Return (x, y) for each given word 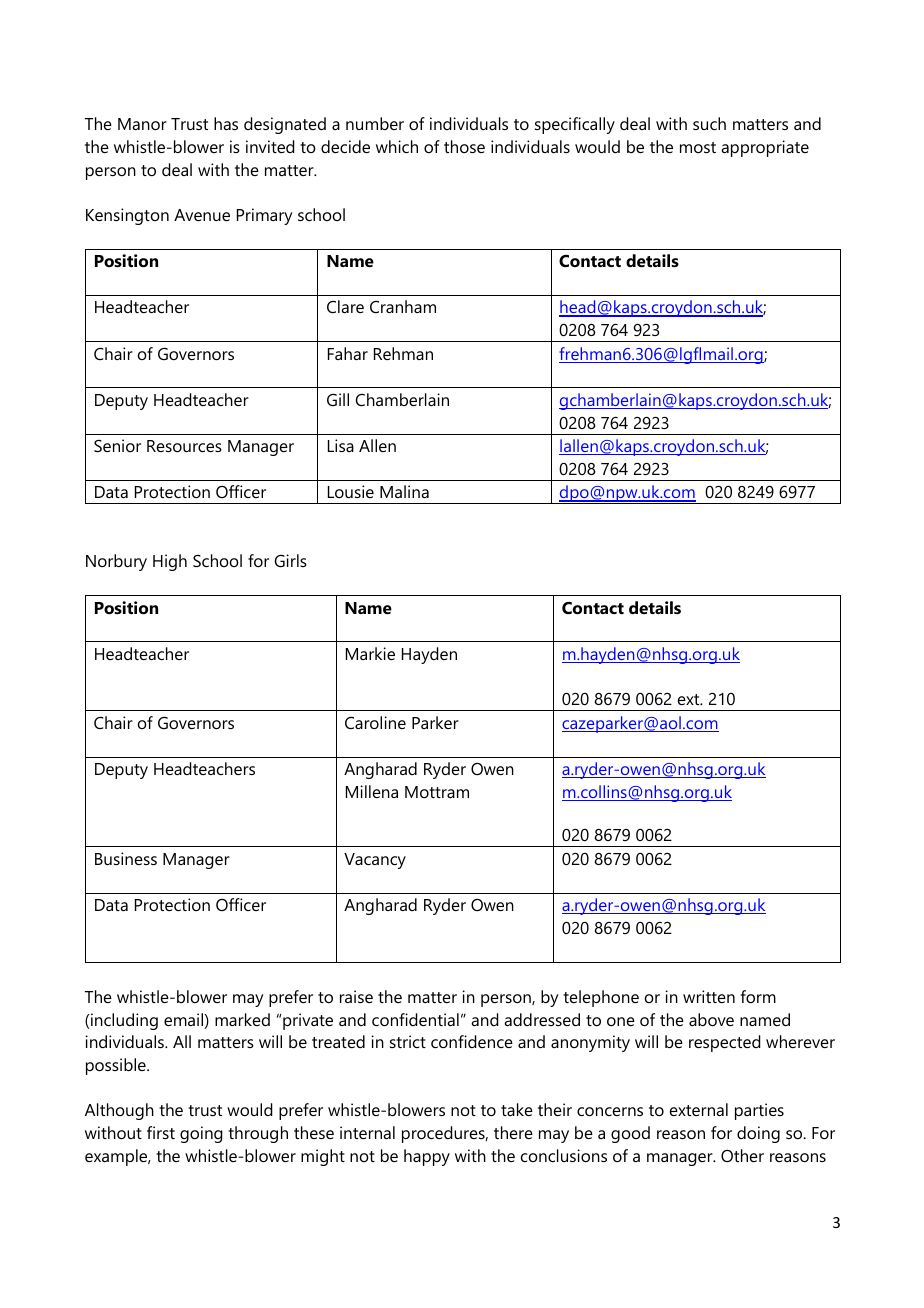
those (464, 146)
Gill (338, 399)
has (226, 123)
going (201, 1134)
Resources (184, 446)
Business (126, 858)
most (698, 147)
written (709, 996)
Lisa (341, 445)
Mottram (437, 792)
